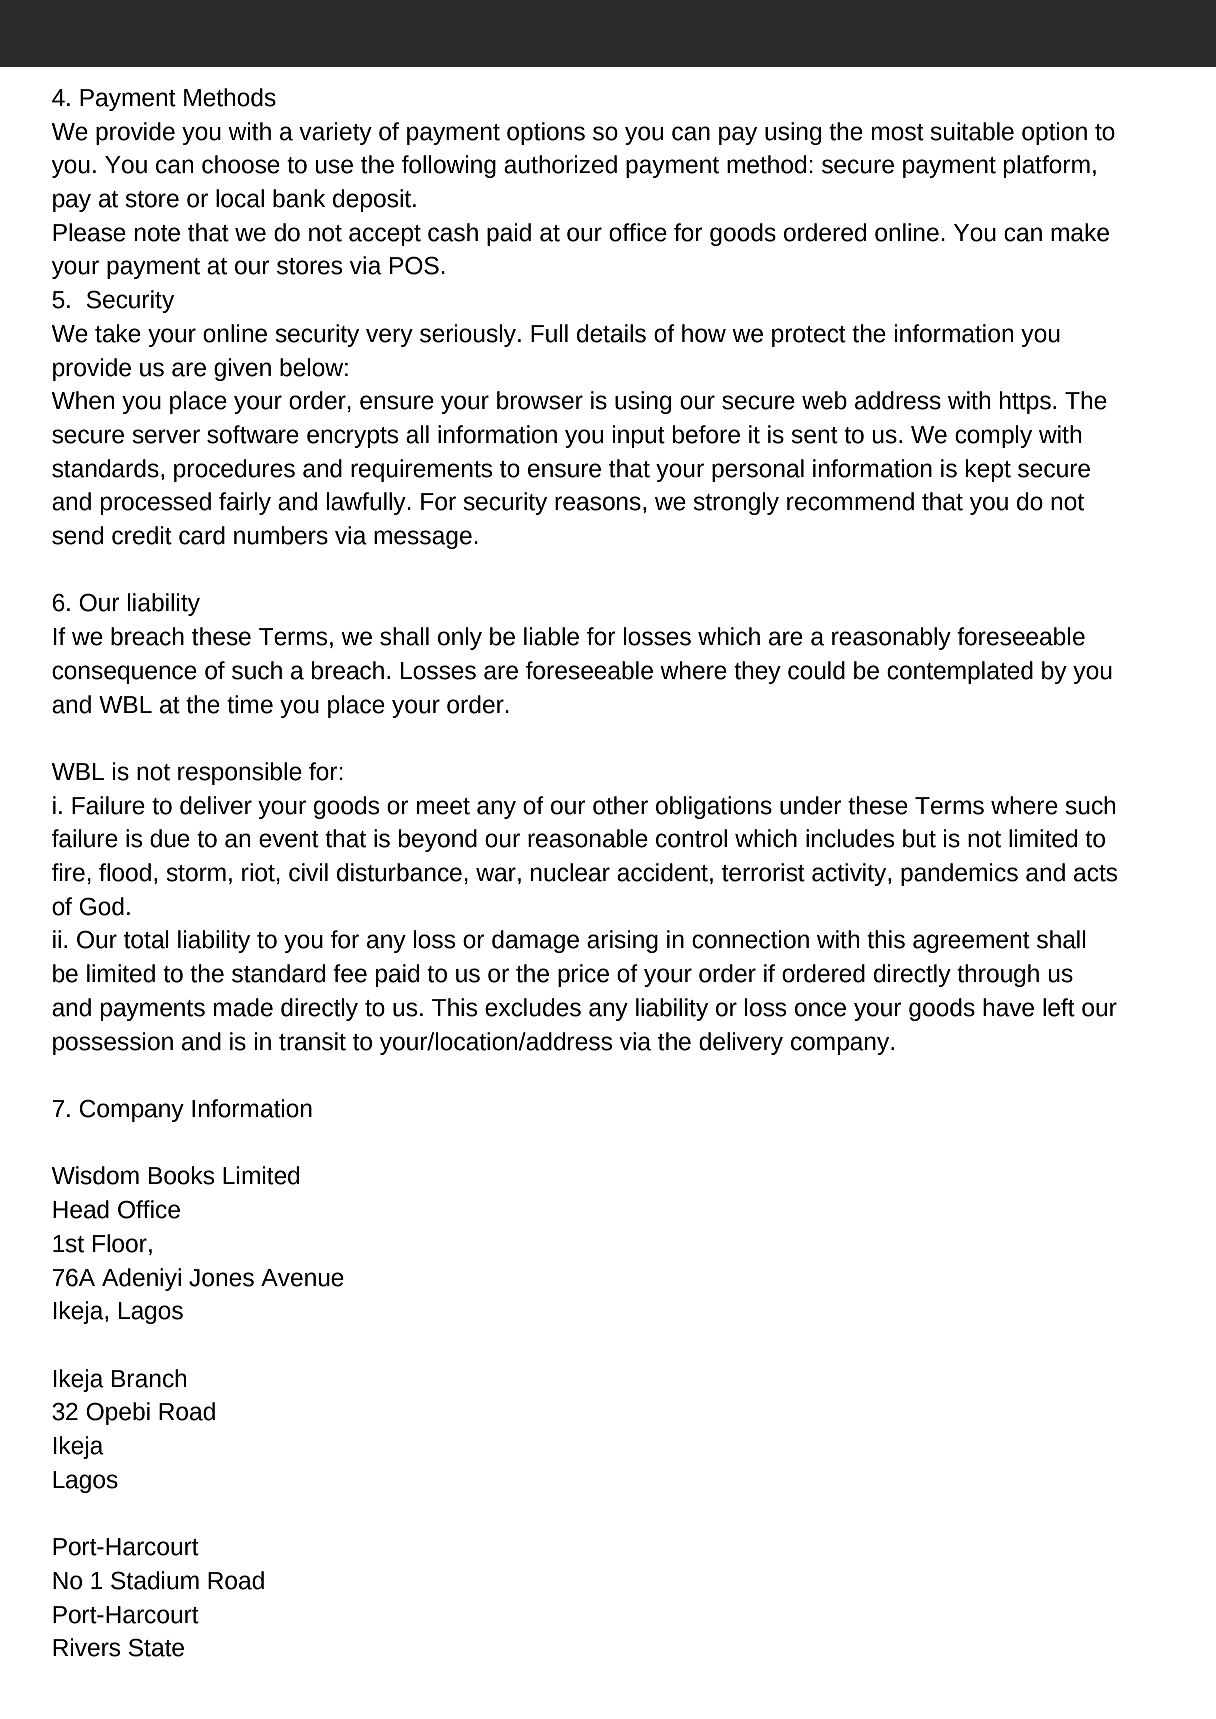  Describe the element at coordinates (196, 873) in the screenshot. I see `storm` at that location.
